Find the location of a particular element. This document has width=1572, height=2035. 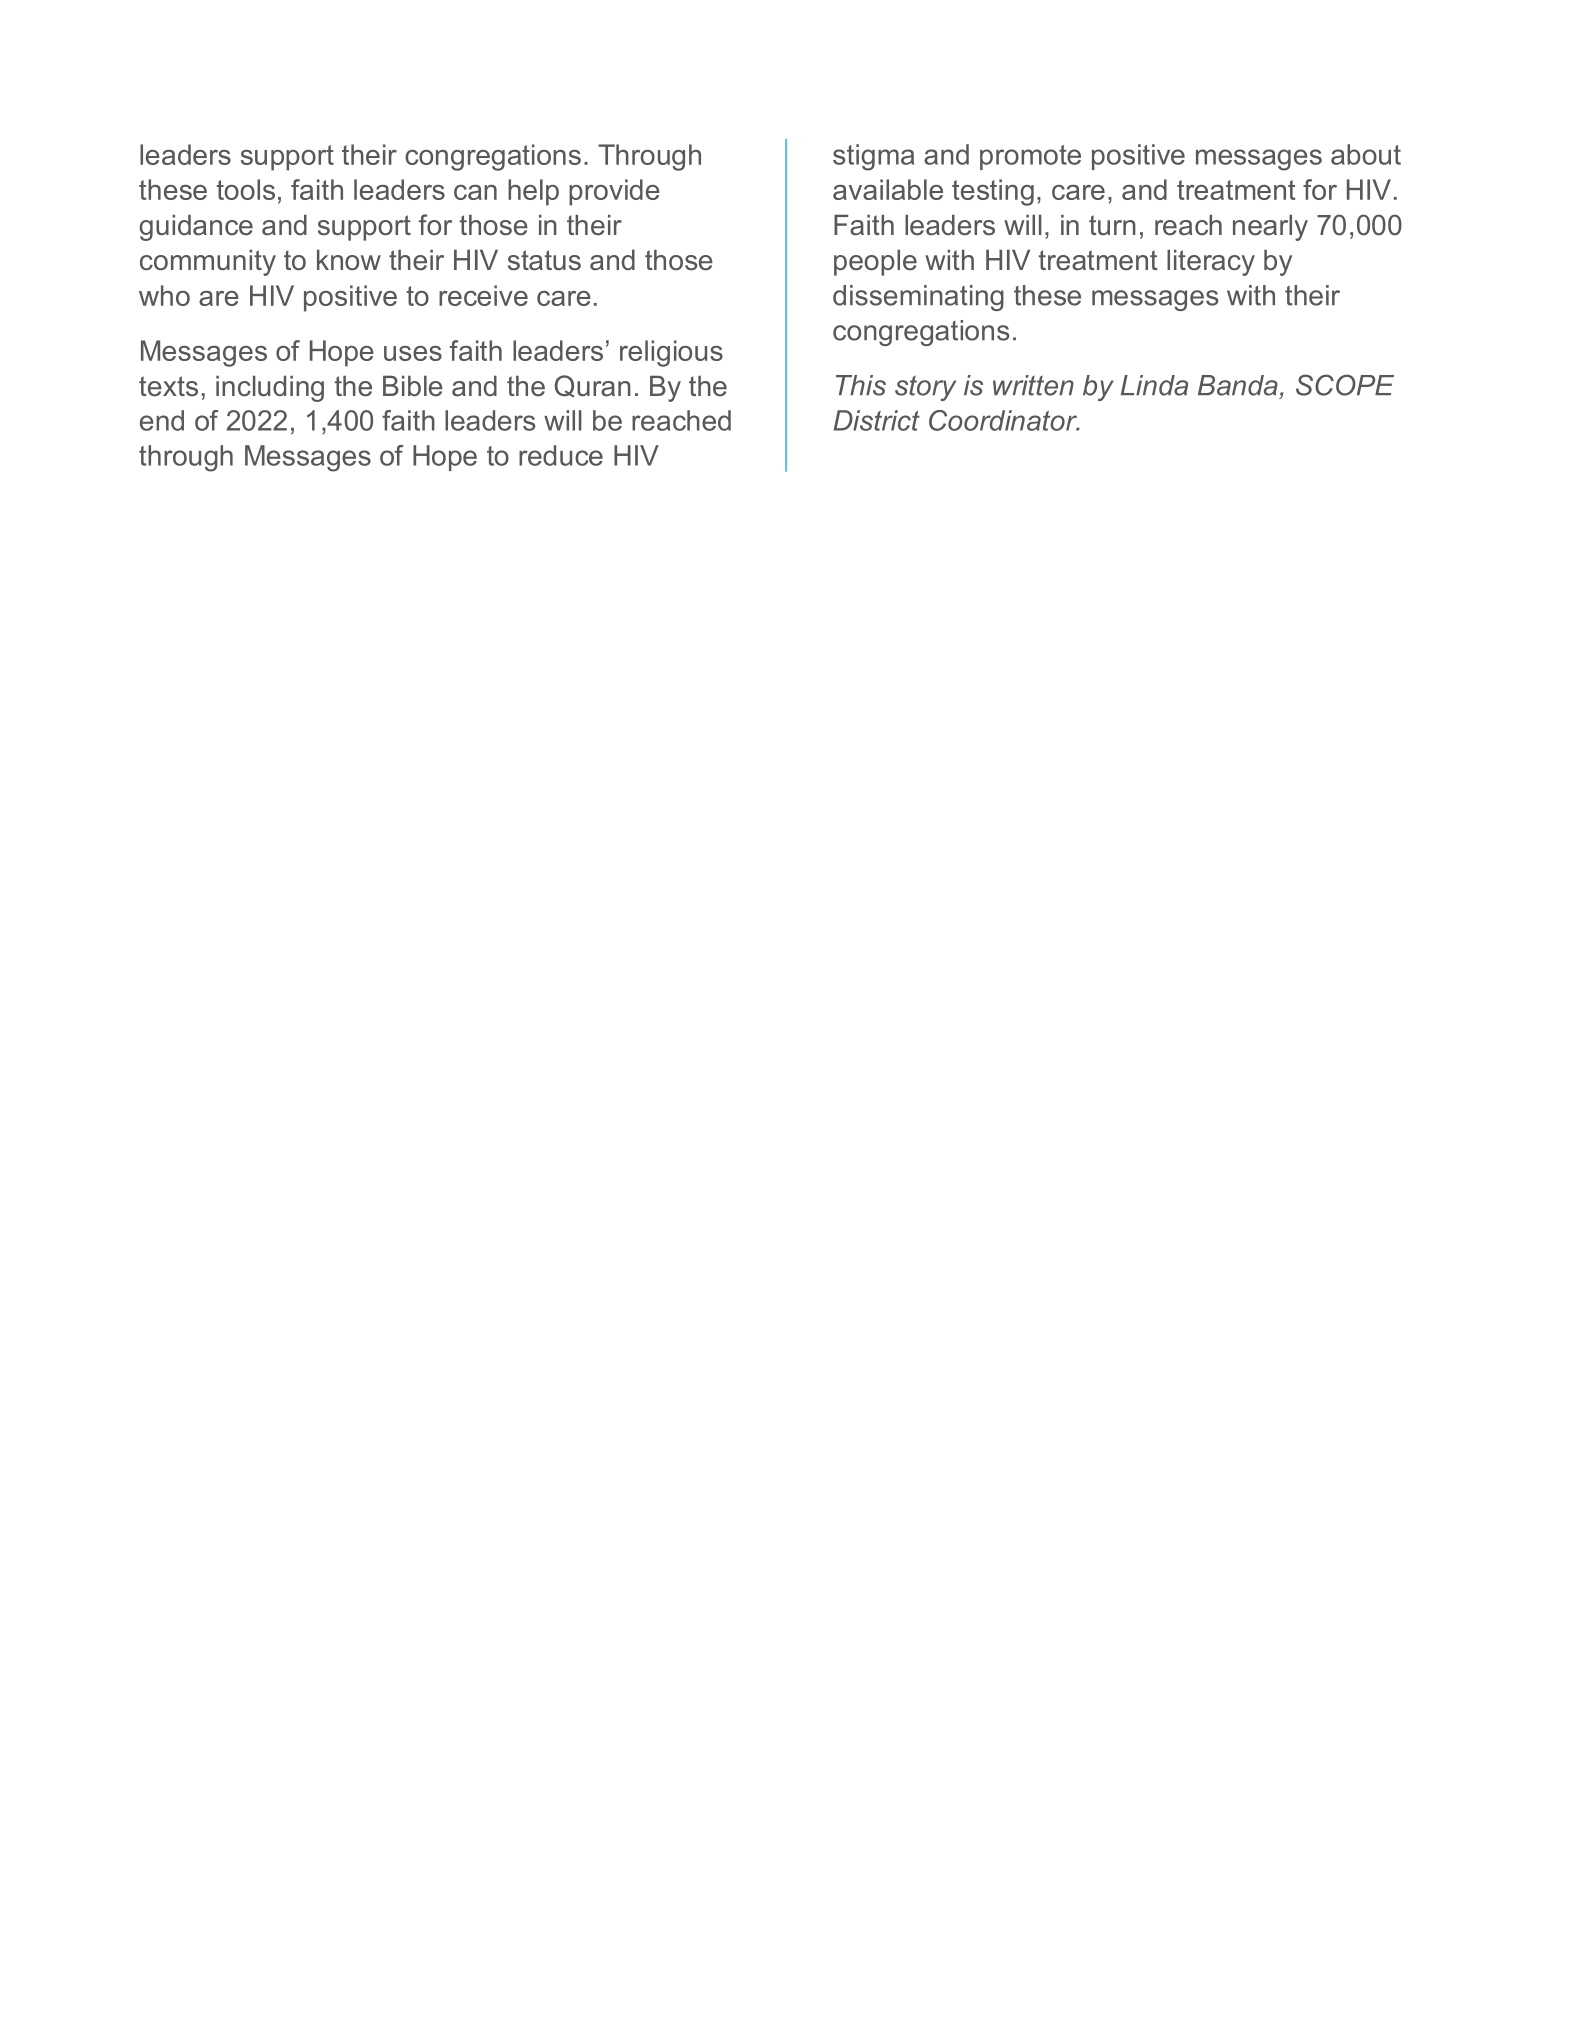

reduce is located at coordinates (561, 455).
